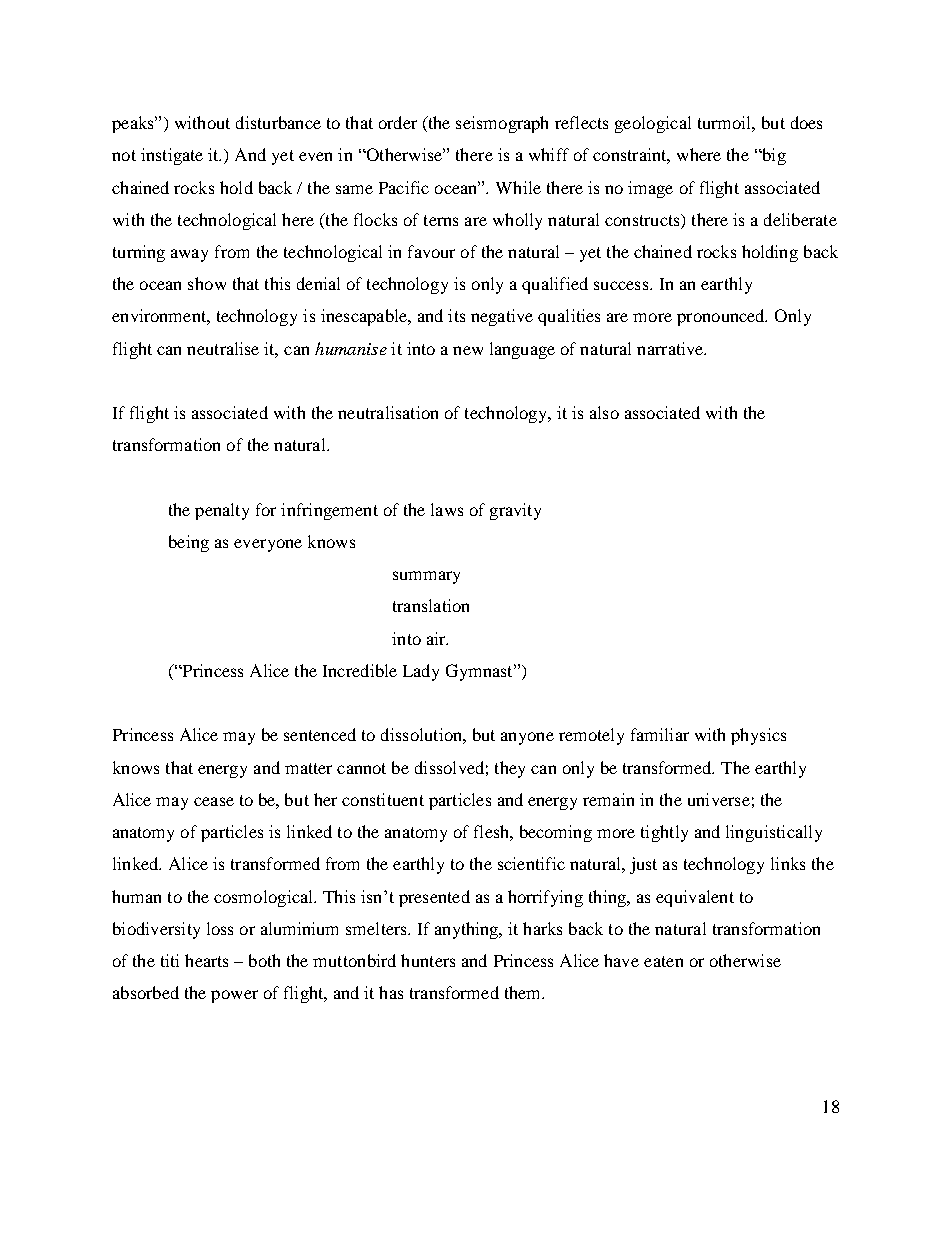  What do you see at coordinates (189, 543) in the screenshot?
I see `being` at bounding box center [189, 543].
